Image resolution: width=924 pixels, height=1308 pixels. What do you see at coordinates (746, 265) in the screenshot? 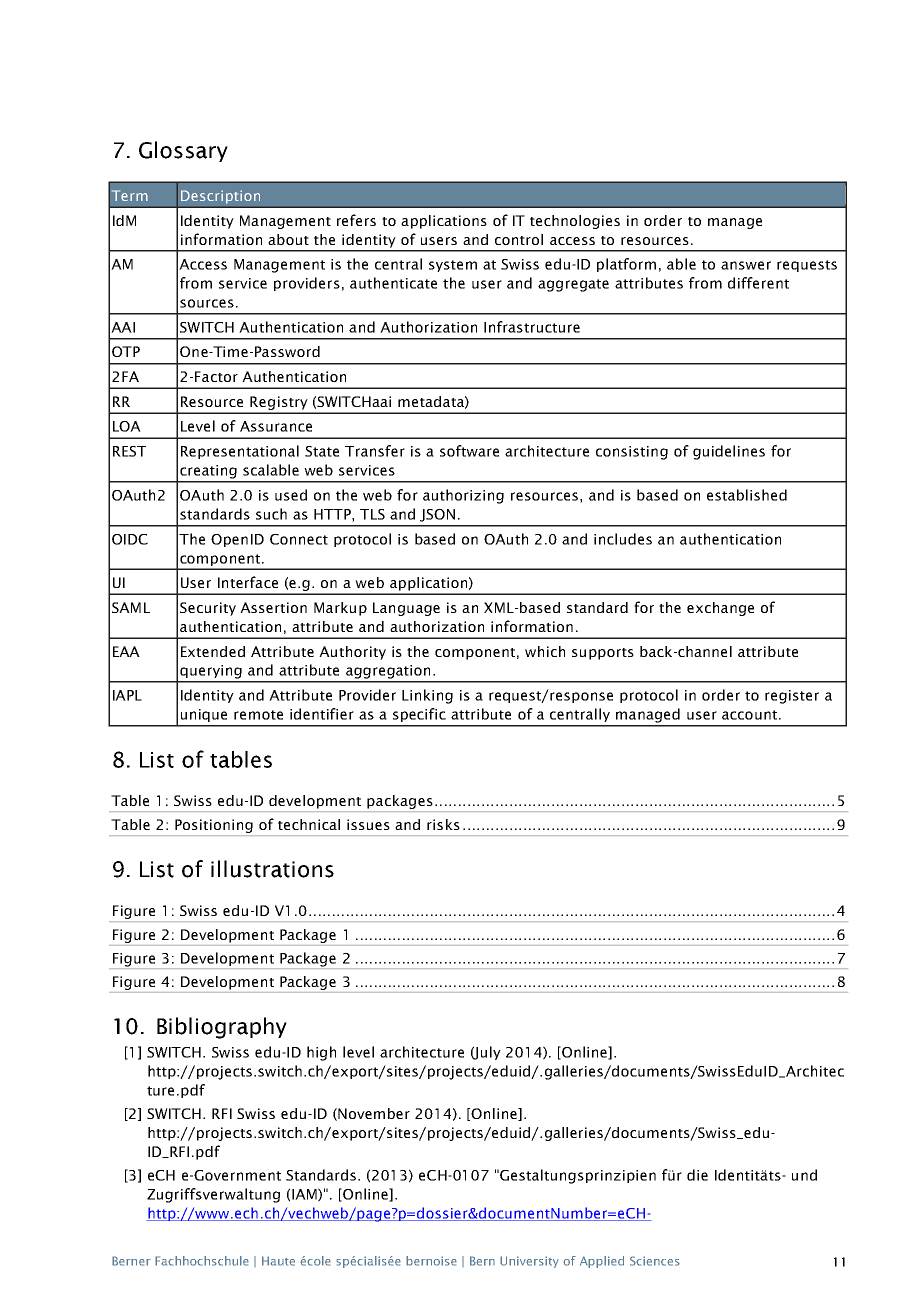
I see `answer` at bounding box center [746, 265].
